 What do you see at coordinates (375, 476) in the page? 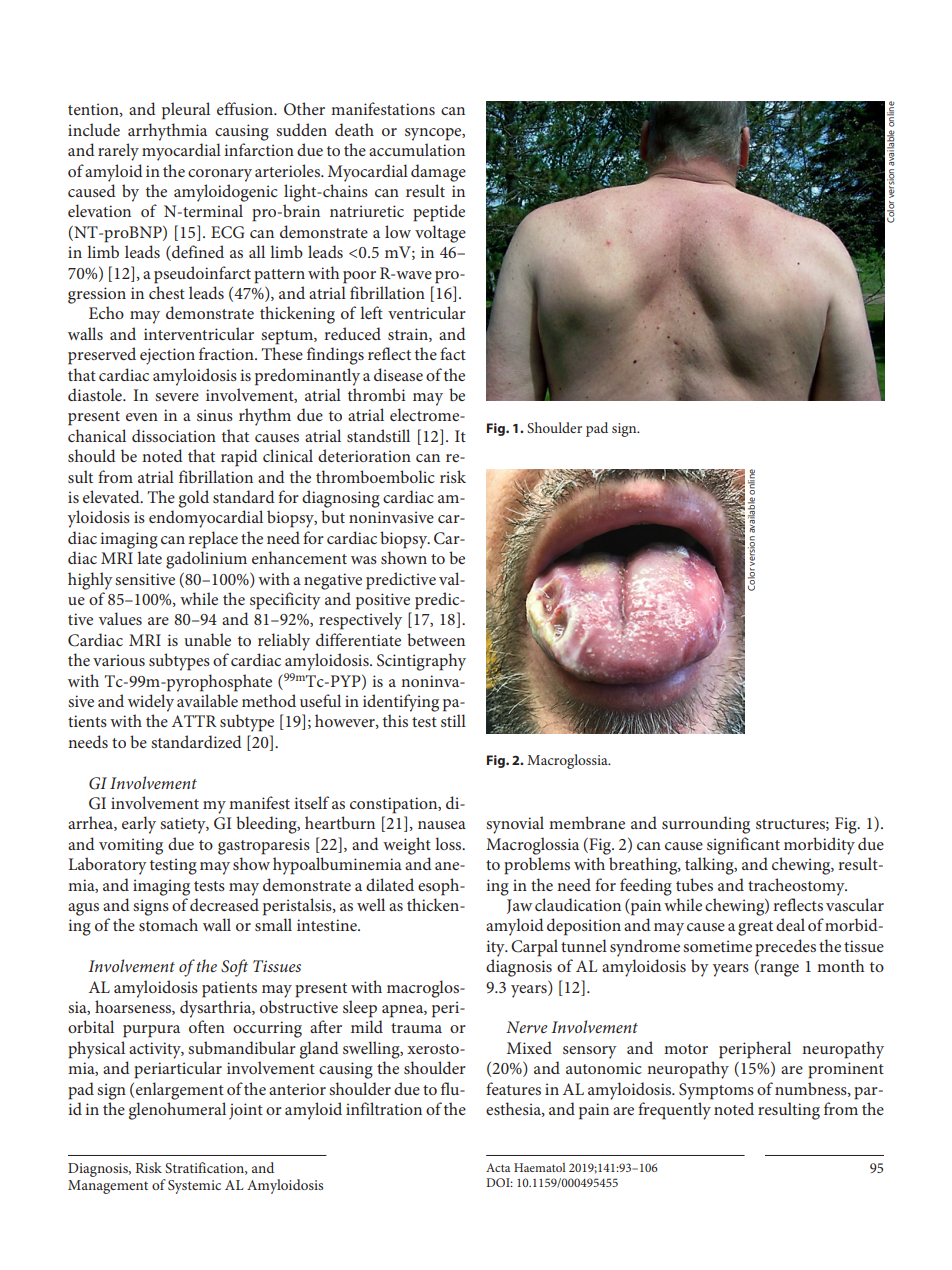
I see `thromboembolic` at bounding box center [375, 476].
